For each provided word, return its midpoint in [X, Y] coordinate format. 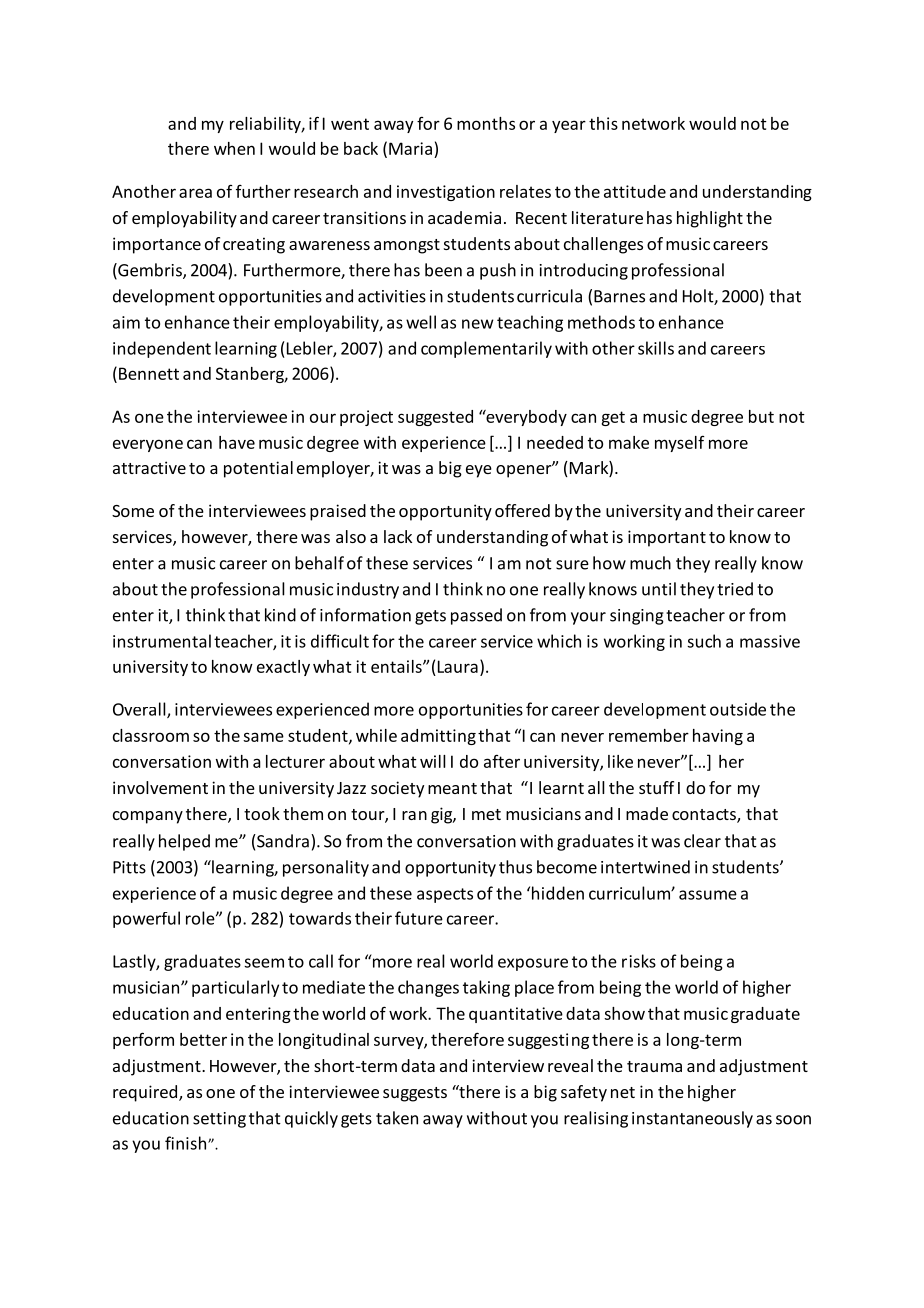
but [761, 416]
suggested [435, 418]
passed [476, 616]
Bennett [149, 373]
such [704, 641]
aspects [445, 895]
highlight [710, 219]
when [234, 148]
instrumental [162, 641]
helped [184, 842]
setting [219, 1120]
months [486, 123]
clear [702, 841]
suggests [415, 1094]
